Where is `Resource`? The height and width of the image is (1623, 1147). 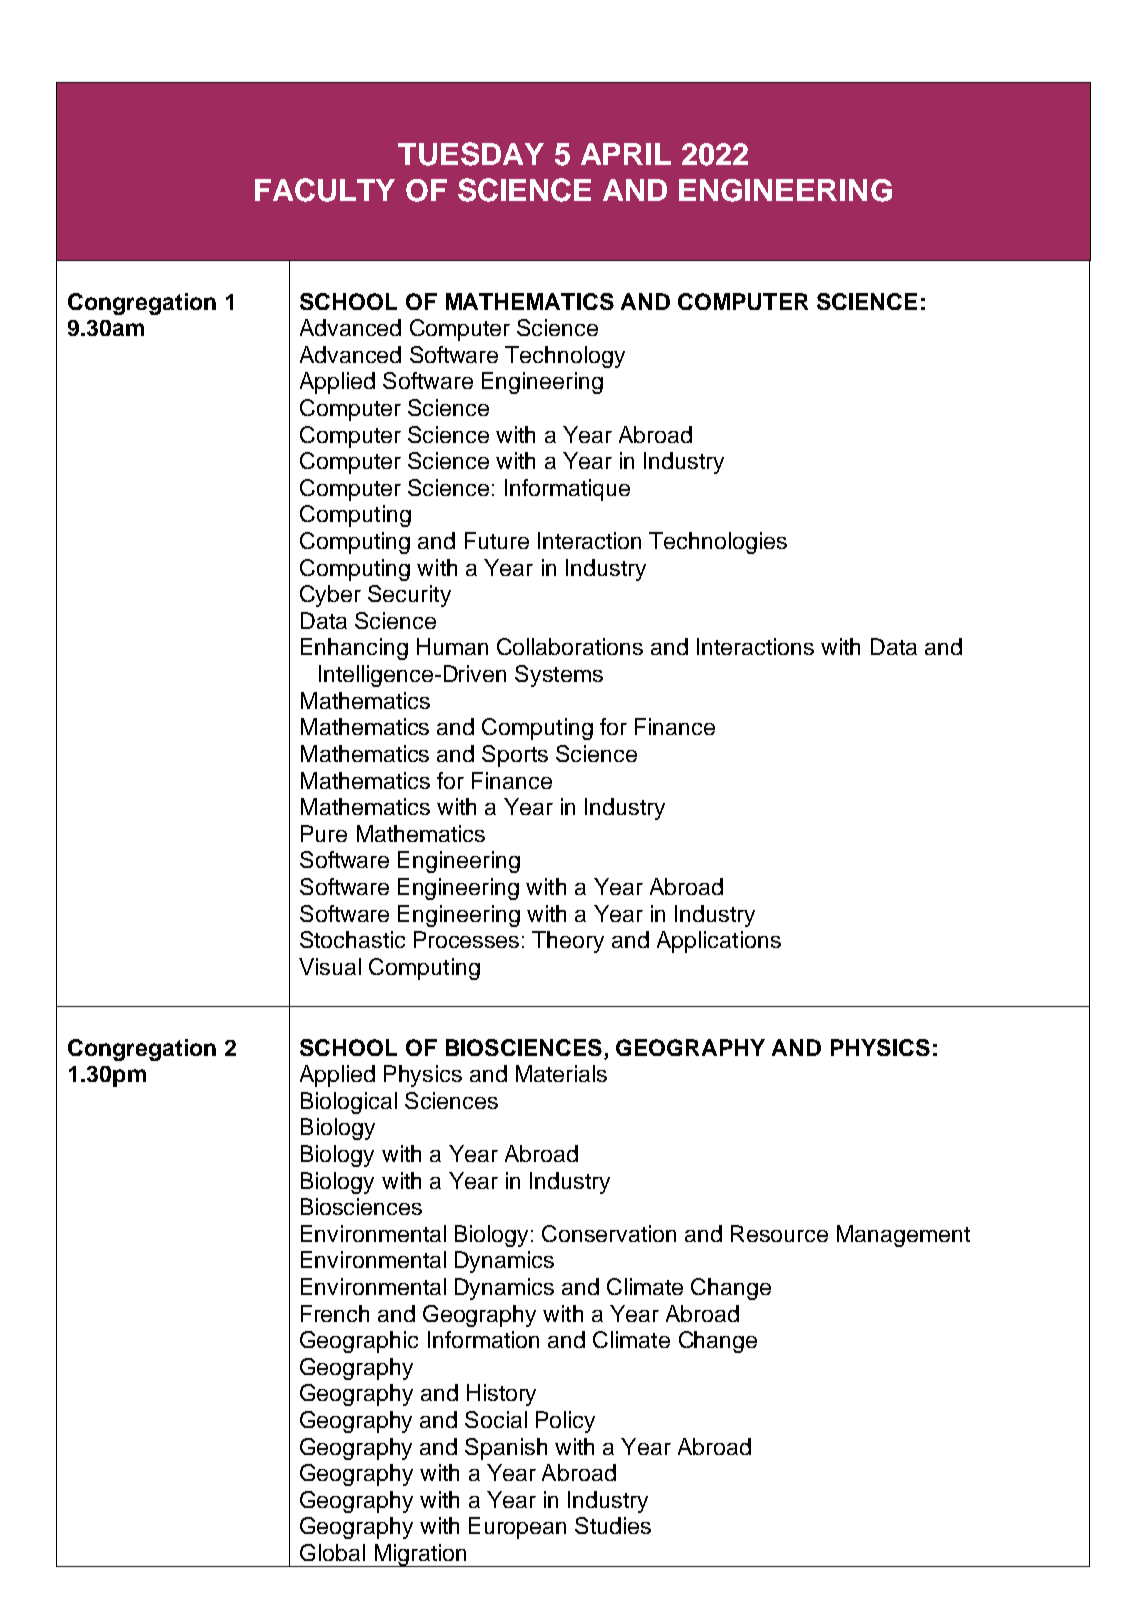
Resource is located at coordinates (779, 1233).
